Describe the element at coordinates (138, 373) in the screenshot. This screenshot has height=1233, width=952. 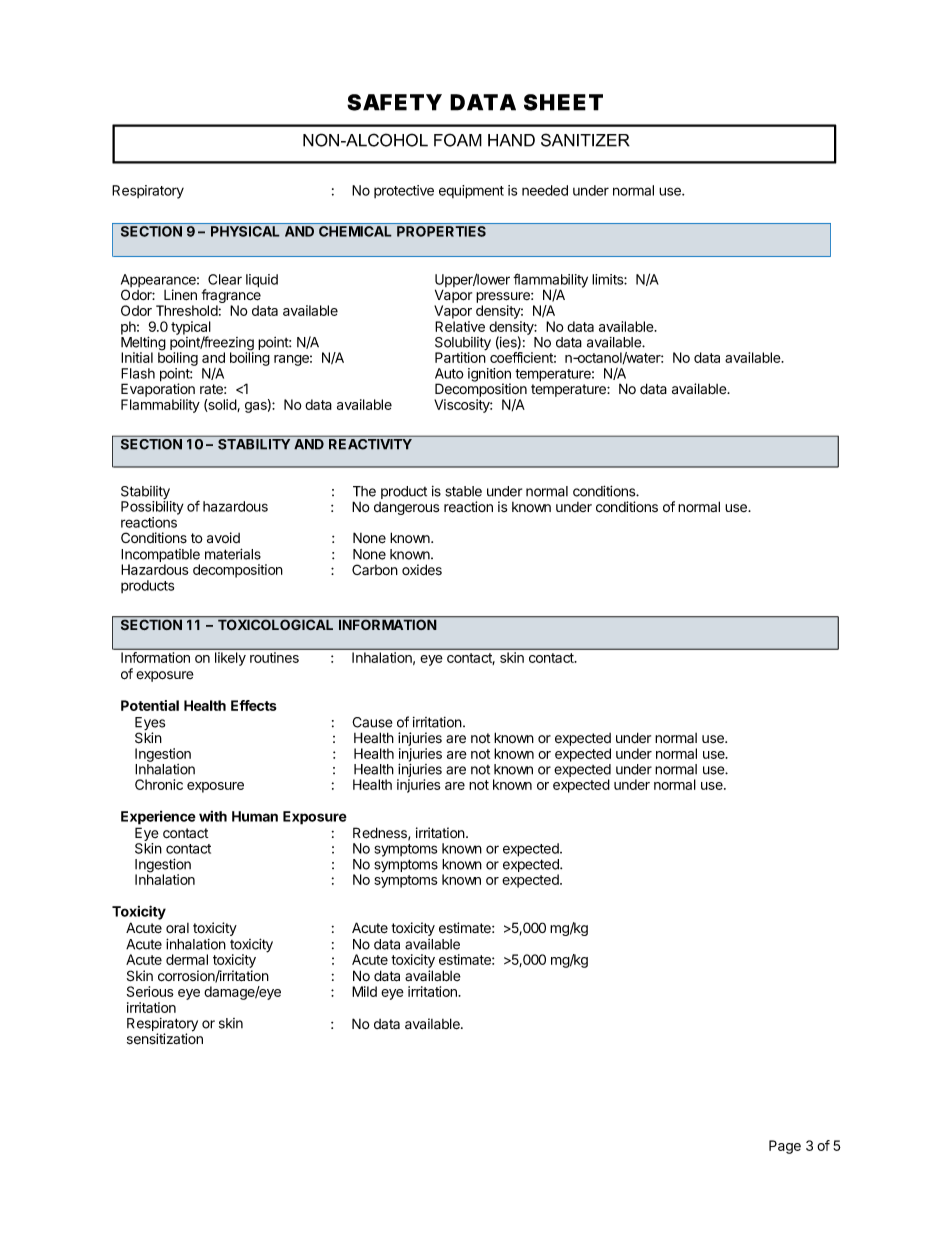
I see `Flash` at that location.
